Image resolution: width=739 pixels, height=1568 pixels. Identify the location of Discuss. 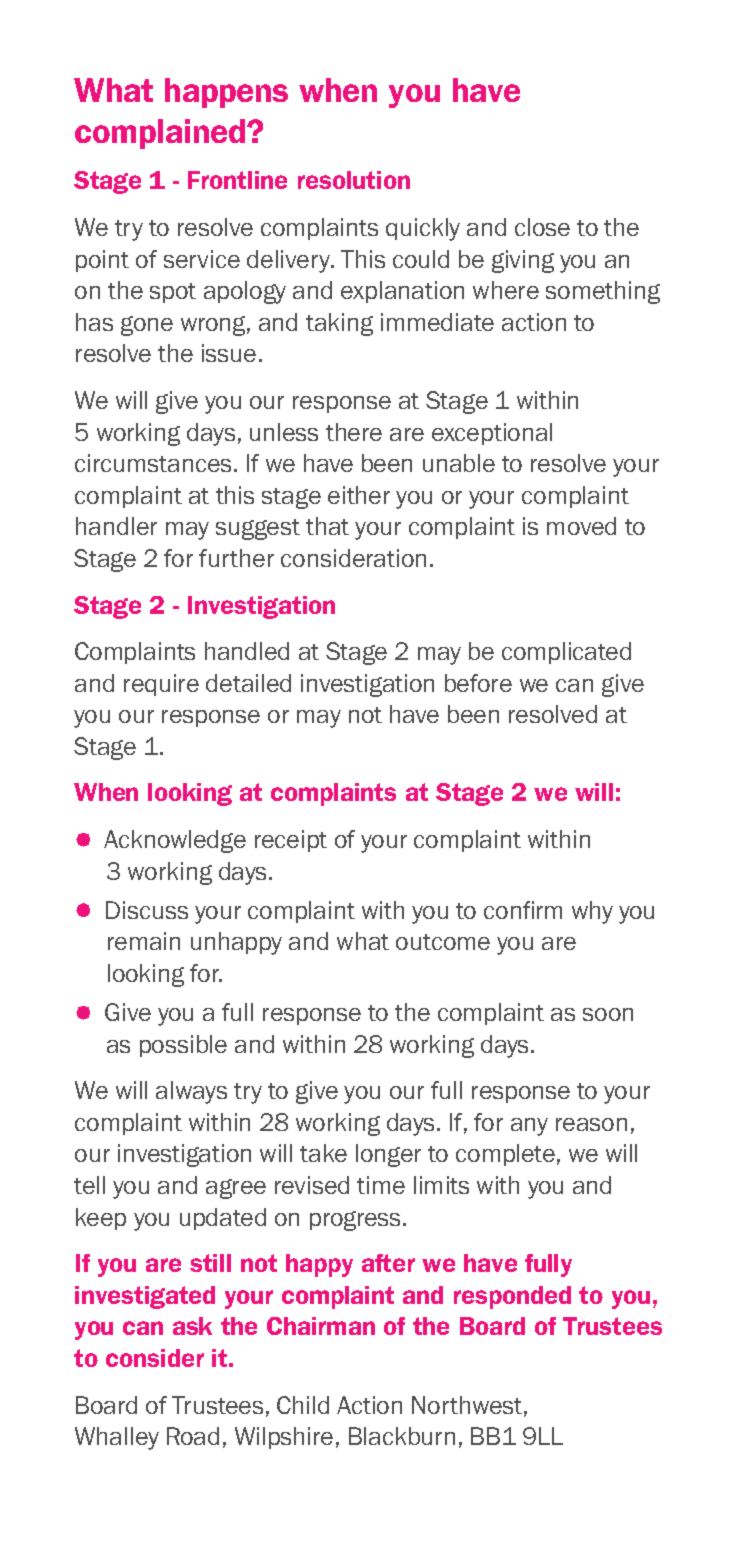
(147, 910).
